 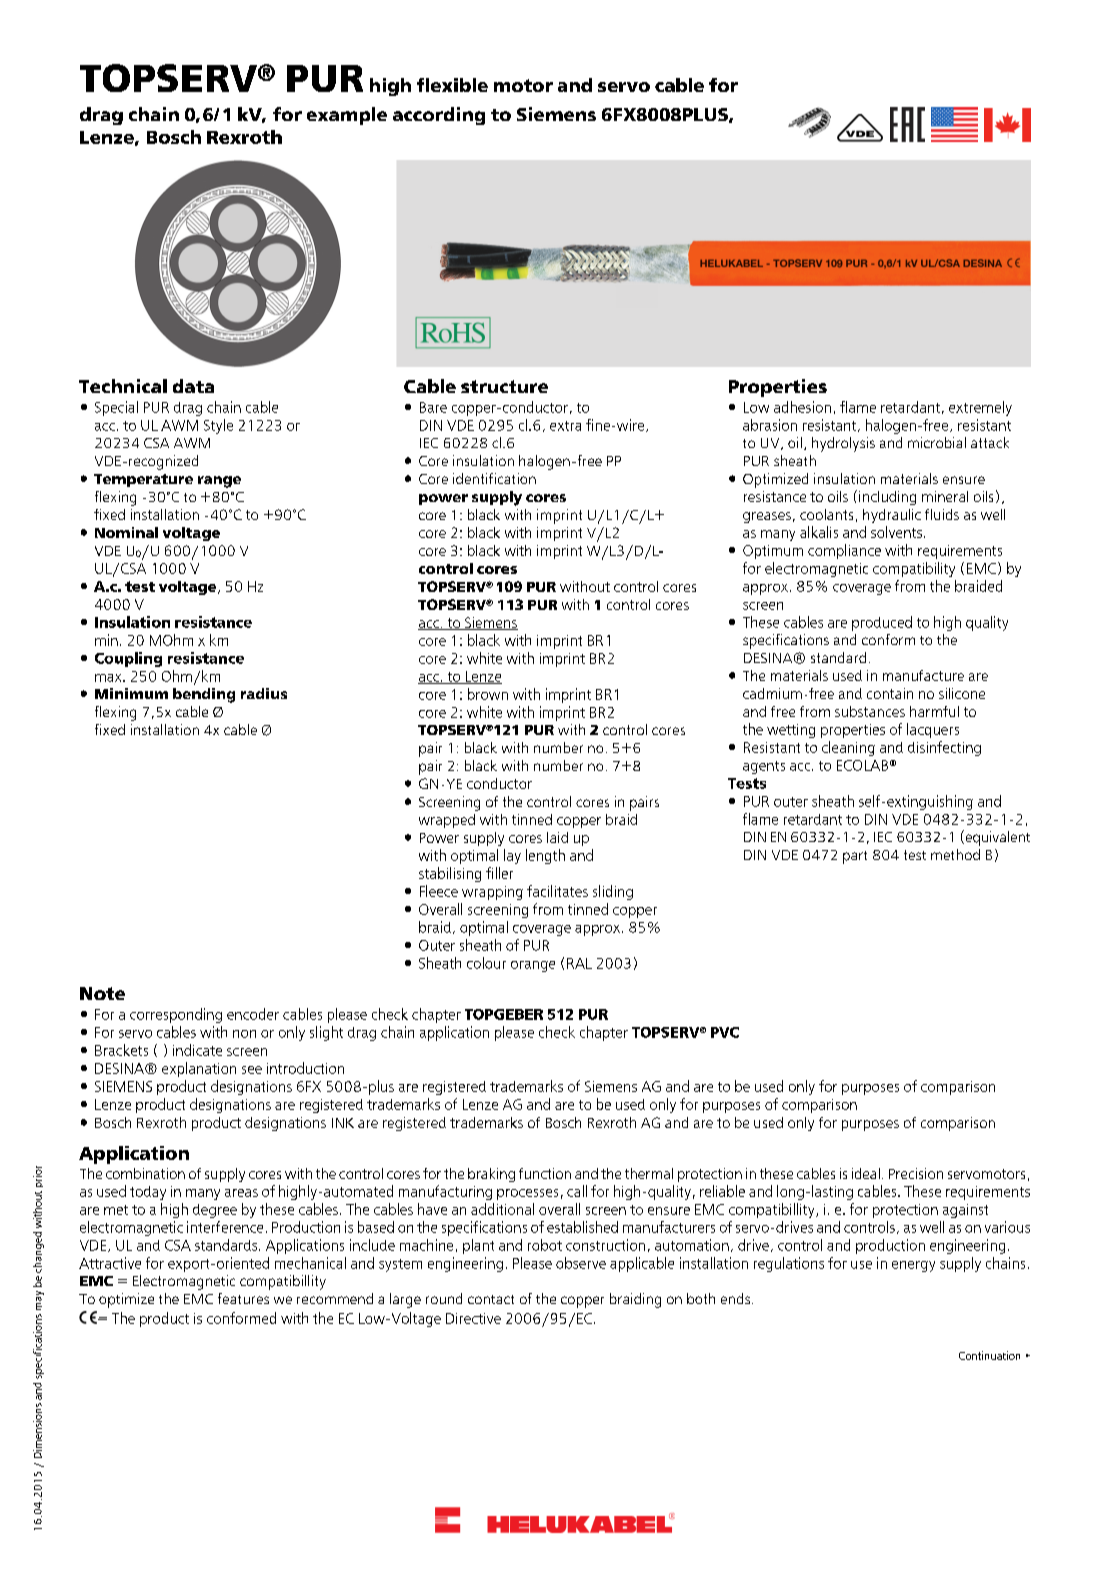 I want to click on features, so click(x=243, y=1298).
